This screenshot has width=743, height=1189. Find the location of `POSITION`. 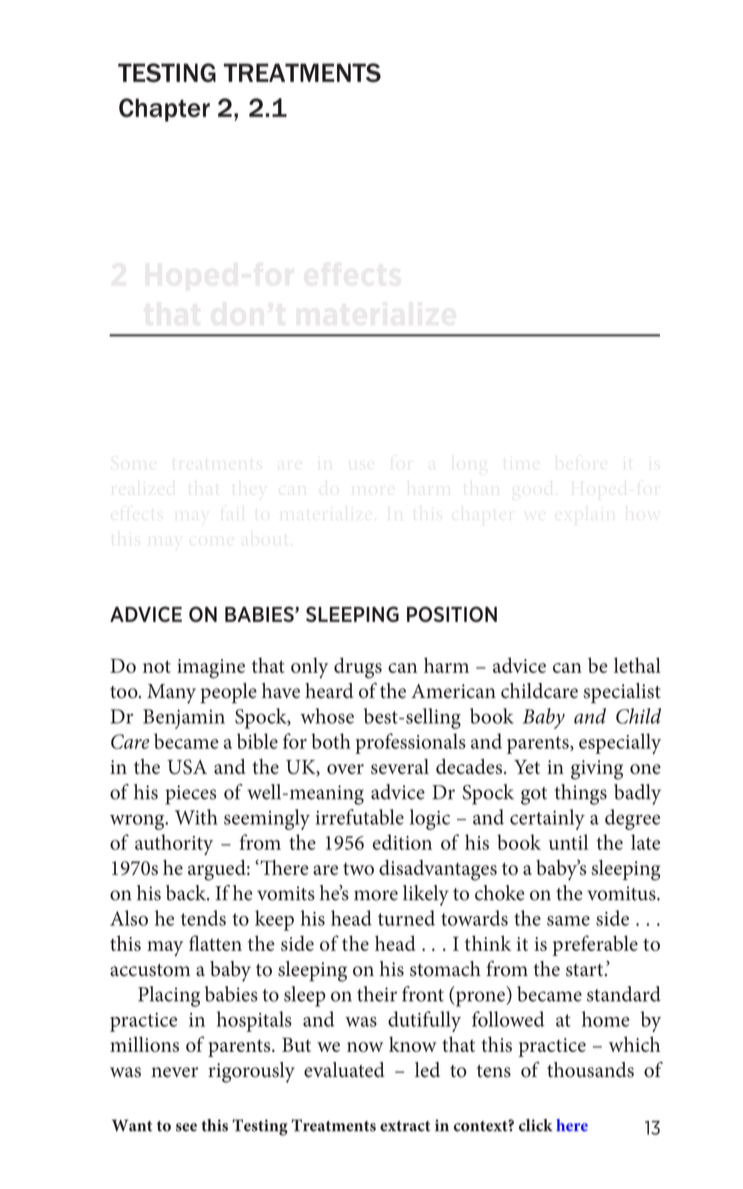

POSITION is located at coordinates (452, 614).
